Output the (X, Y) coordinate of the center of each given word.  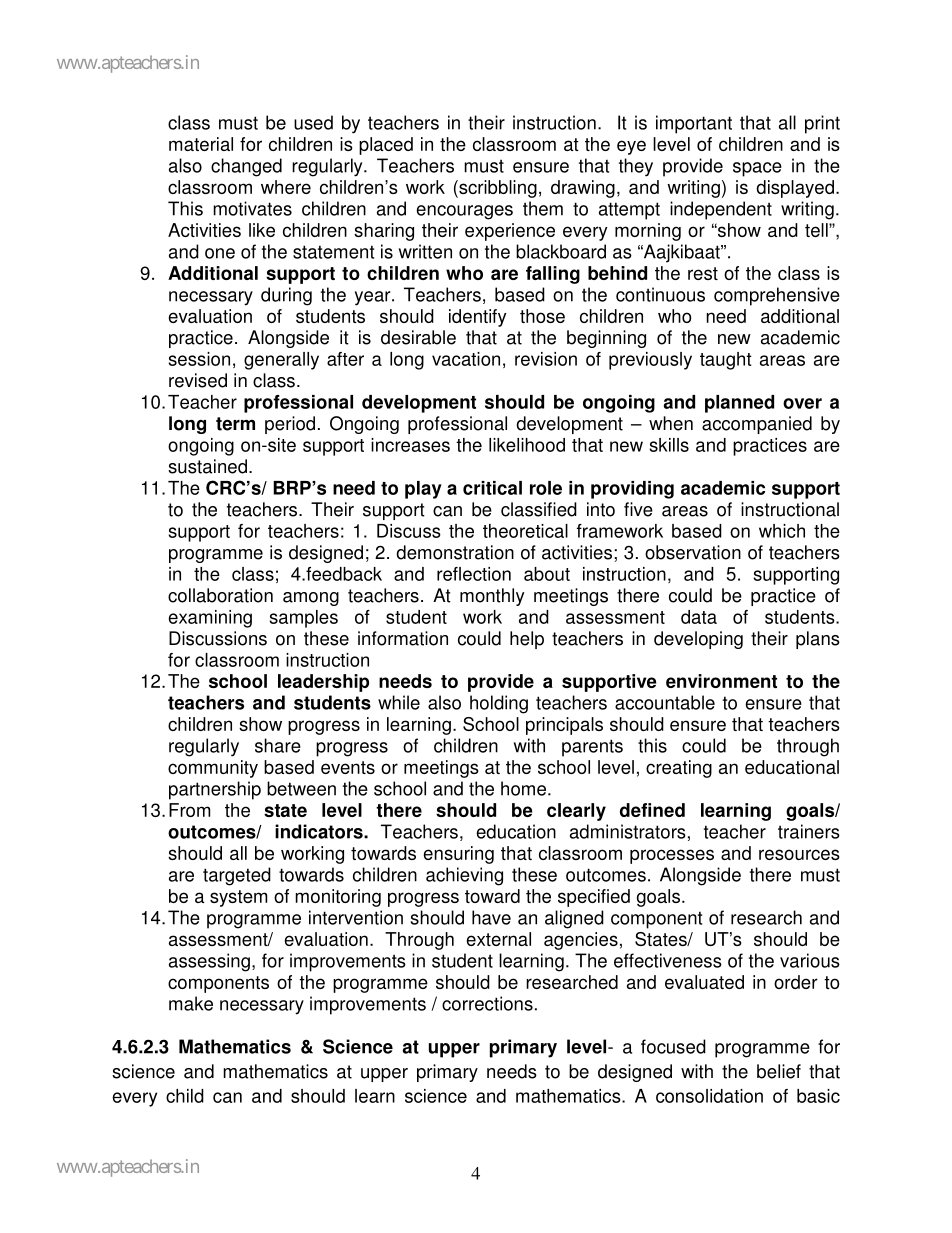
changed (246, 167)
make (191, 1003)
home (525, 788)
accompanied (757, 425)
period (290, 425)
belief (779, 1071)
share (278, 745)
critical (492, 488)
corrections (487, 1003)
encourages (464, 212)
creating (679, 769)
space (757, 169)
